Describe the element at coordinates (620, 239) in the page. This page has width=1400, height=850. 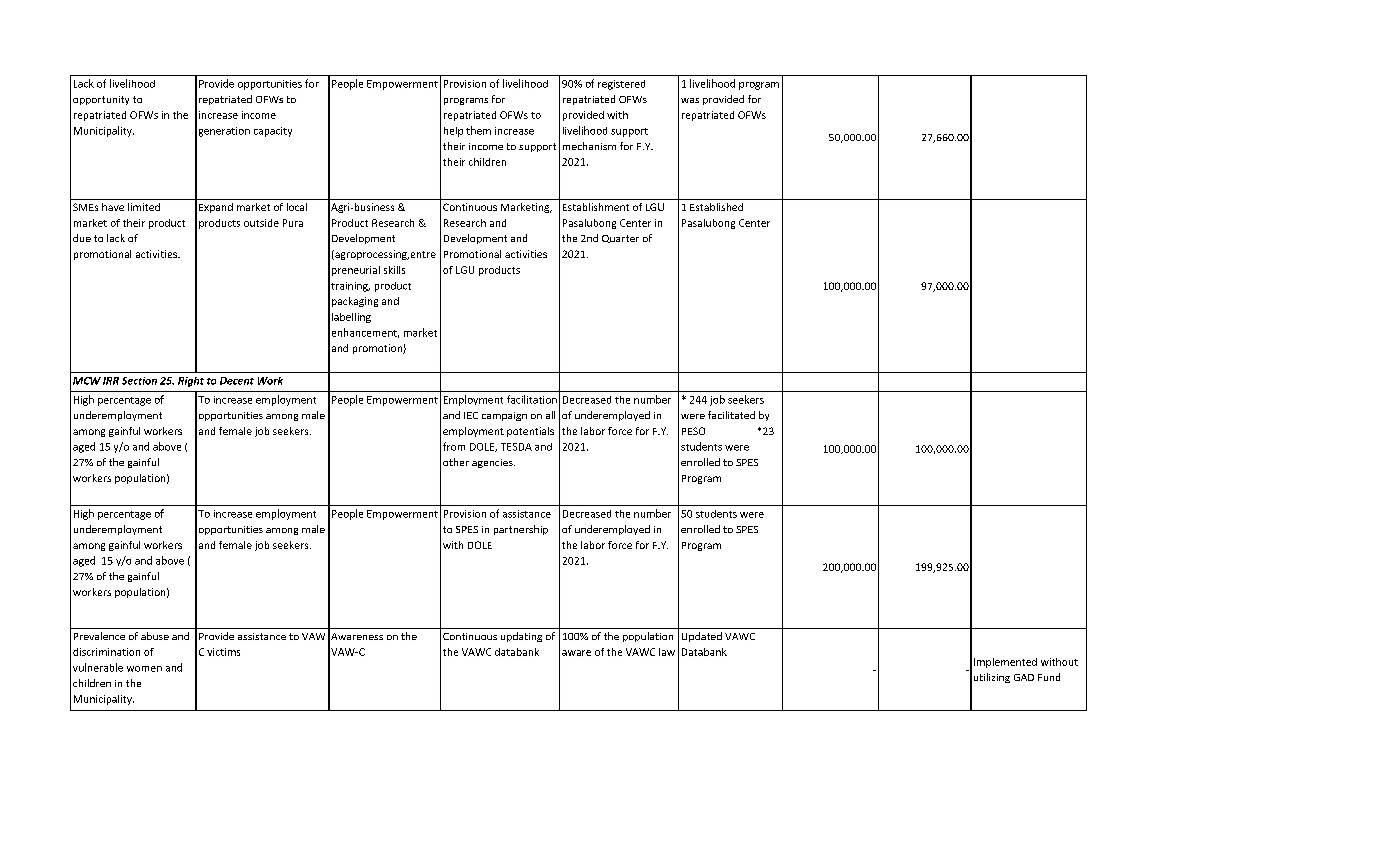
I see `Quarter` at that location.
